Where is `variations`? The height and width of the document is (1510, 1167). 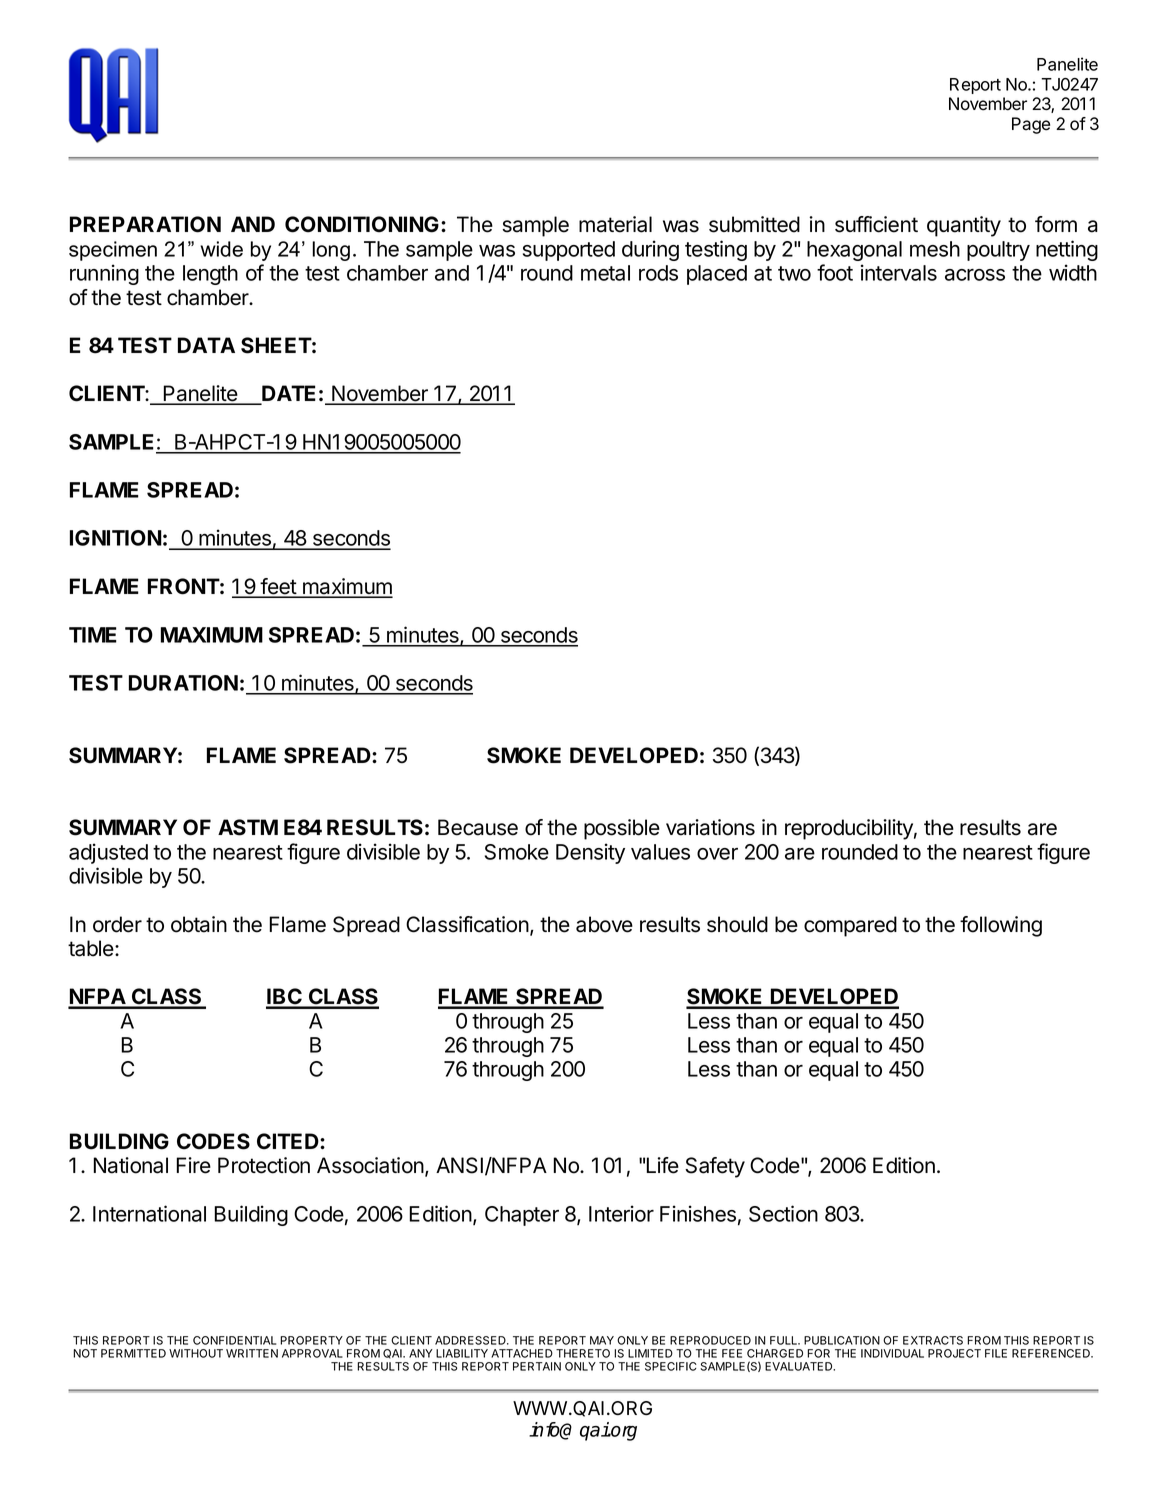 variations is located at coordinates (710, 827).
